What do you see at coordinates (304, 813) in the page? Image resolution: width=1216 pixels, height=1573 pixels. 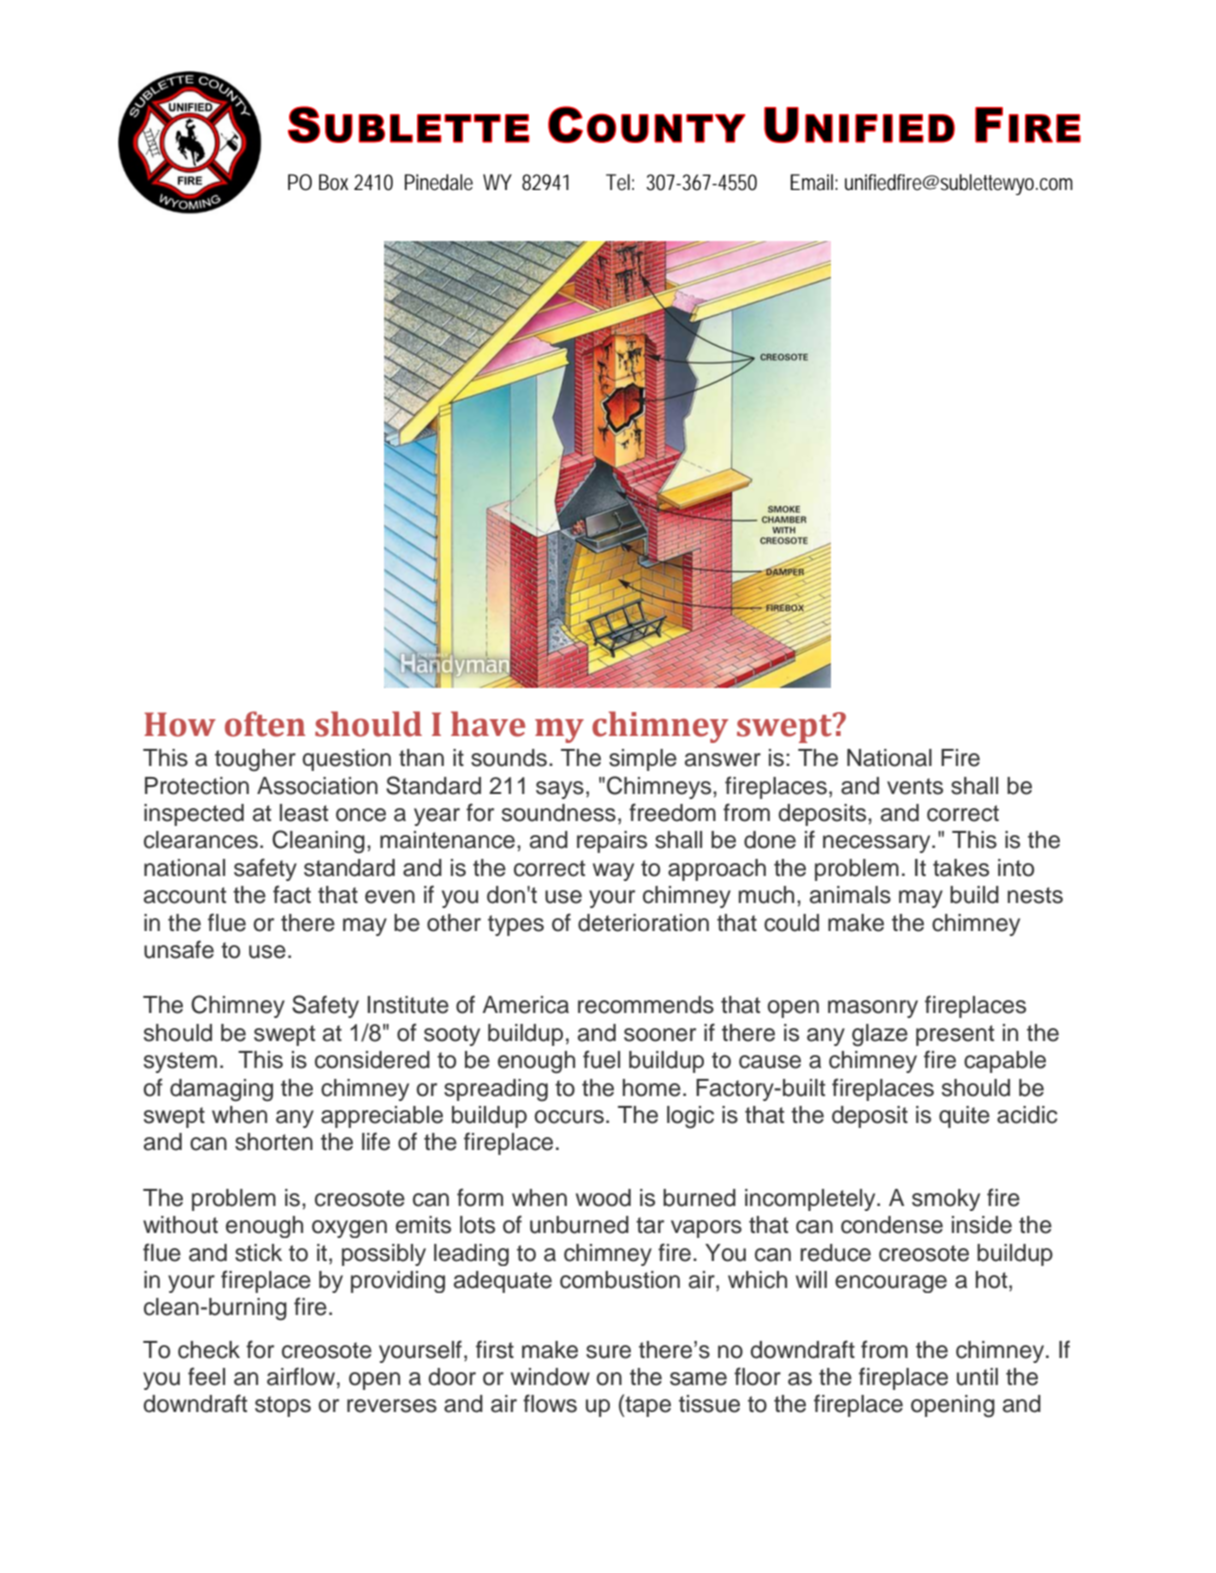 I see `least` at bounding box center [304, 813].
